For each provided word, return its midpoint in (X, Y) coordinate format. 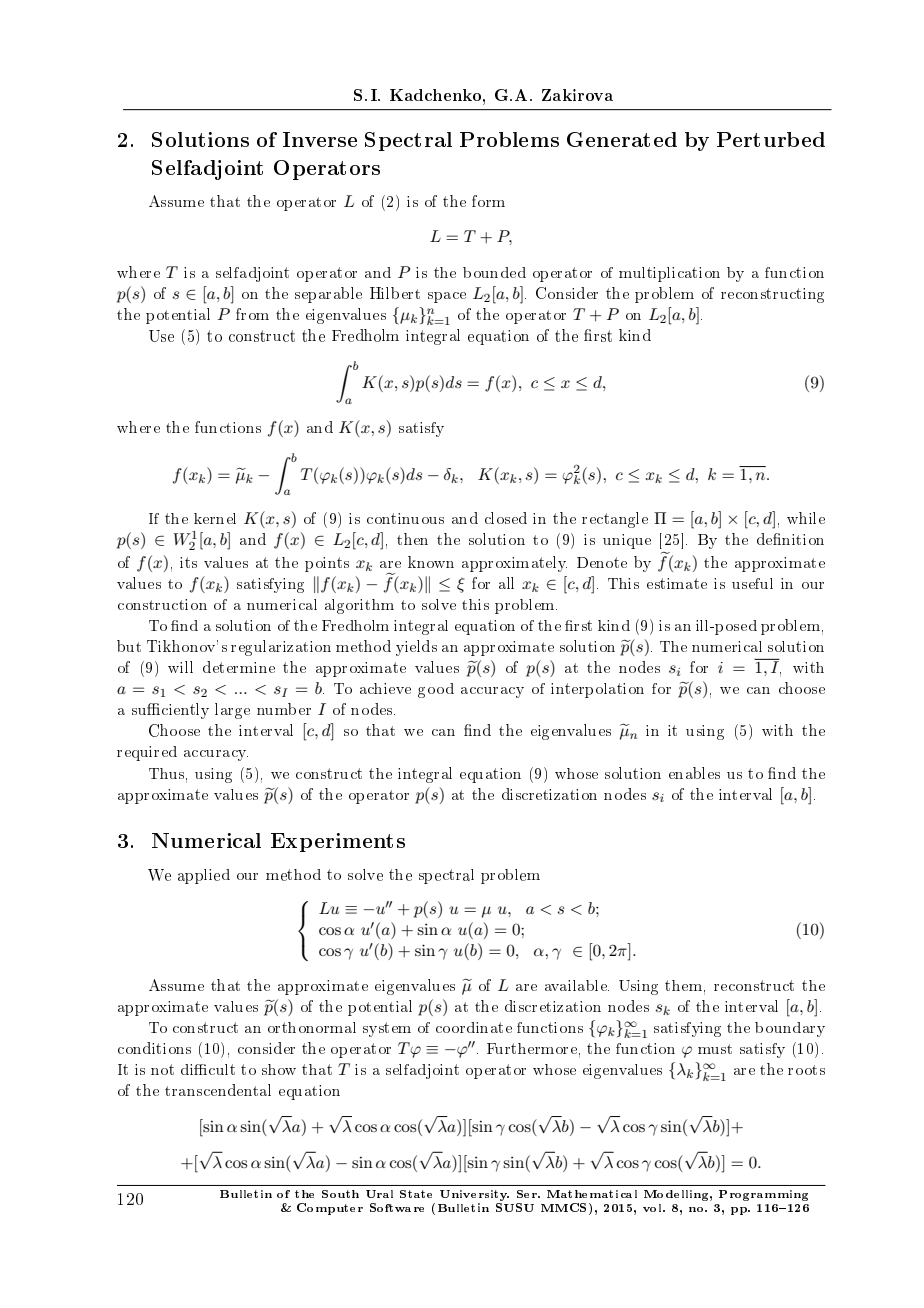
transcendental (218, 1090)
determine (239, 667)
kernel (215, 518)
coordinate (474, 1027)
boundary (790, 1029)
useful (752, 583)
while (806, 518)
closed (506, 518)
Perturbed (771, 139)
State (416, 1194)
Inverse (320, 139)
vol (653, 1208)
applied (204, 876)
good (436, 690)
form (488, 201)
